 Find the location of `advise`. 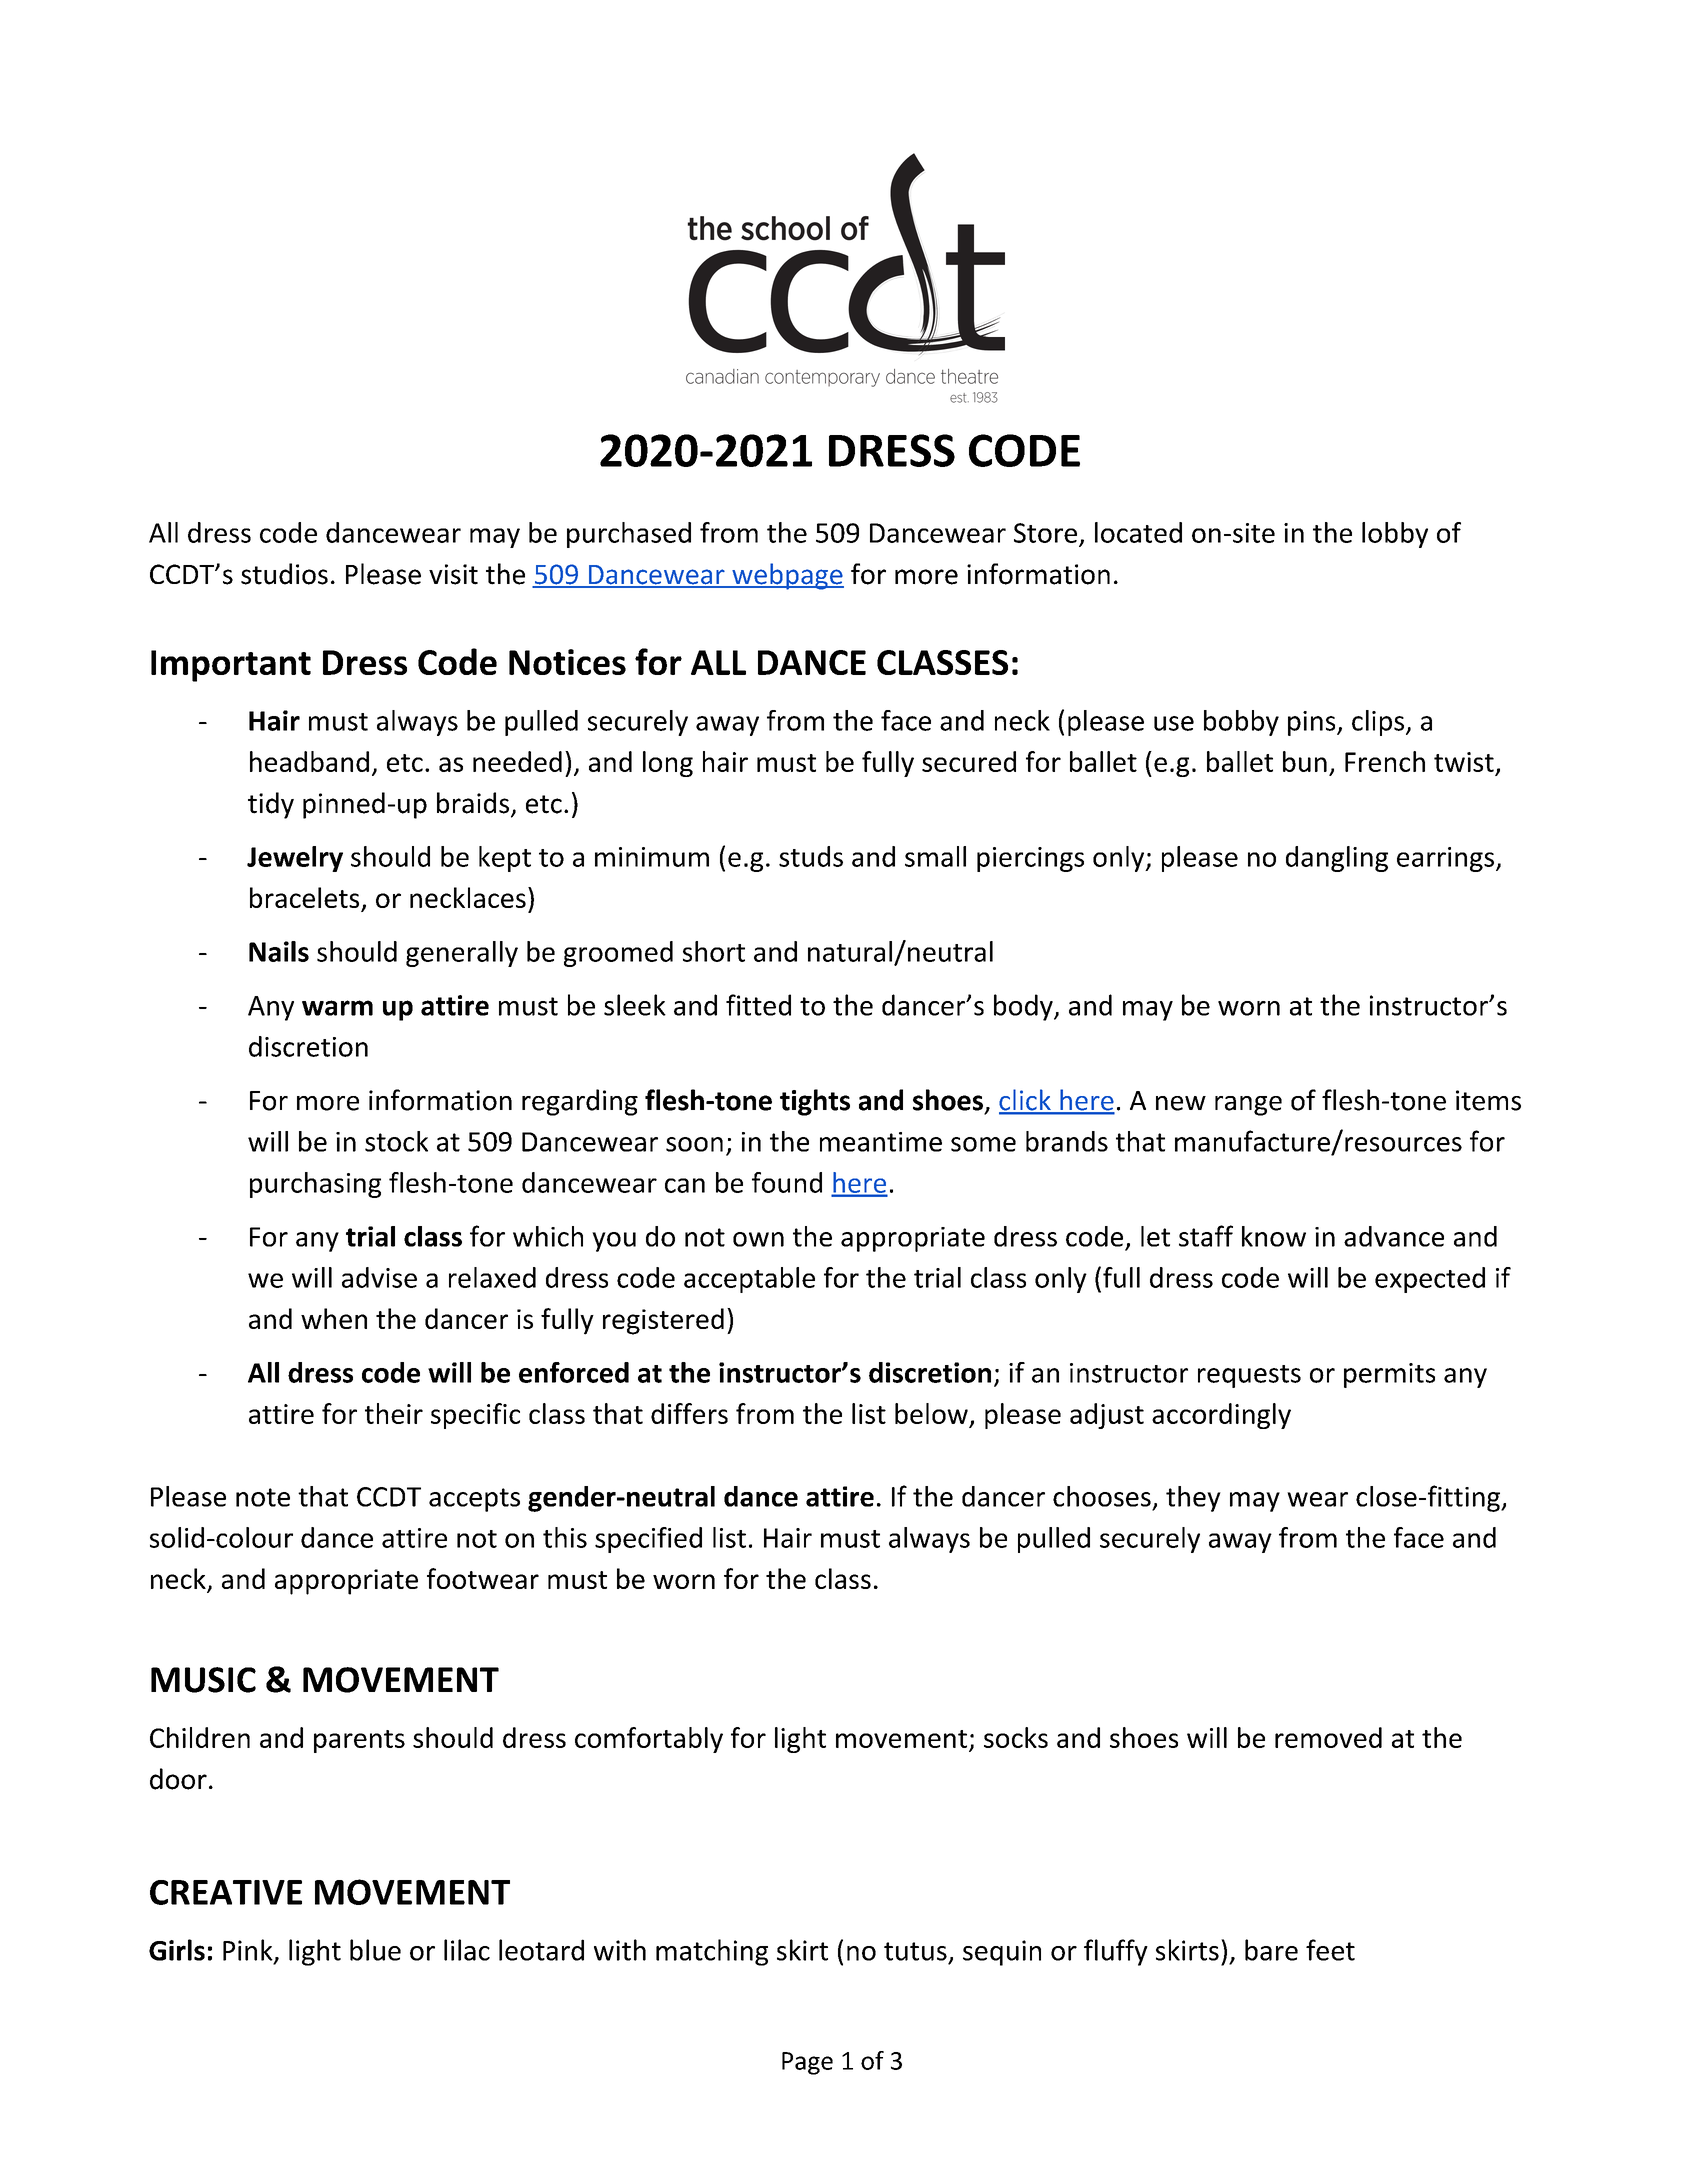

advise is located at coordinates (379, 1277).
